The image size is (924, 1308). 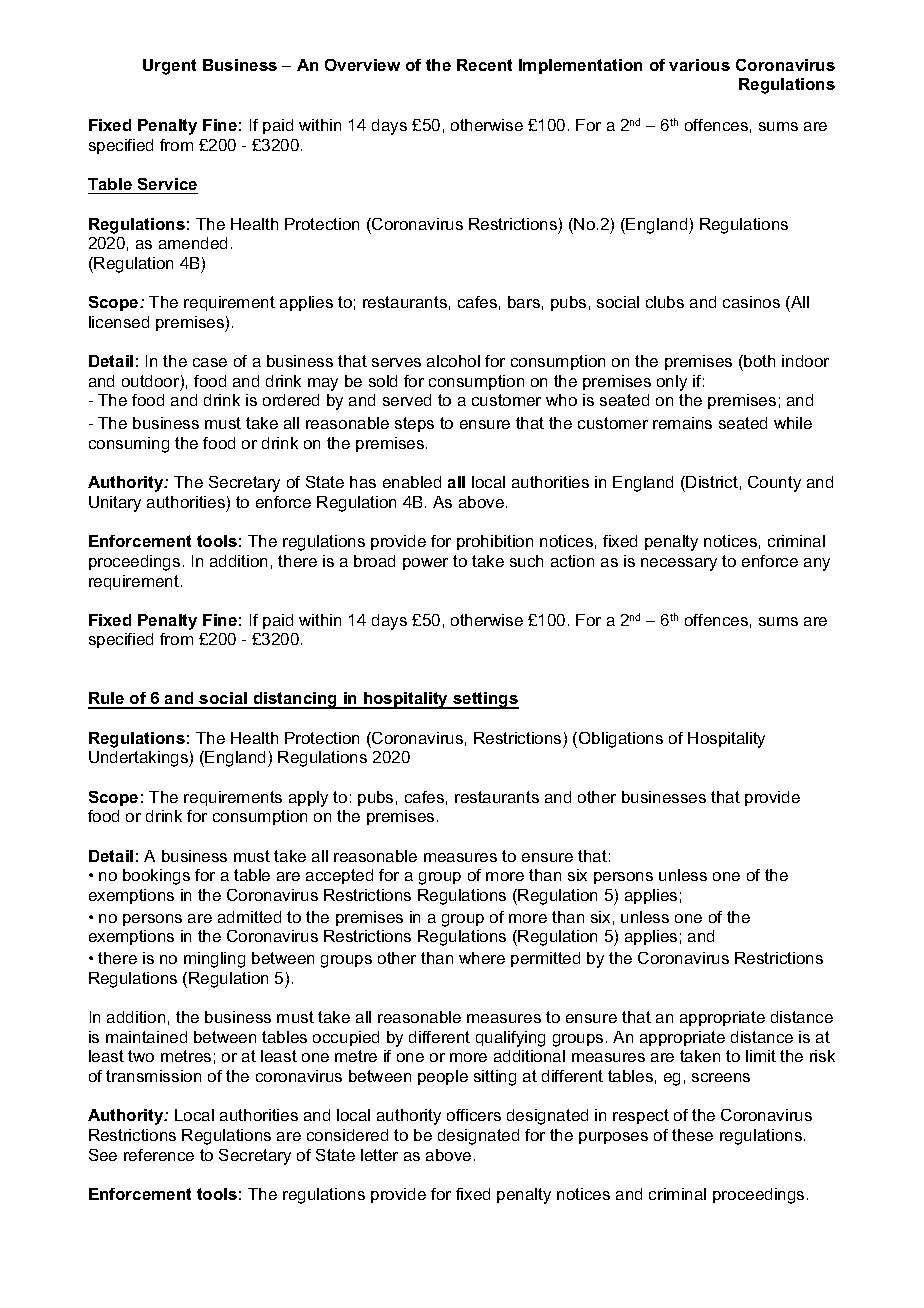 I want to click on Urgent, so click(x=169, y=67).
